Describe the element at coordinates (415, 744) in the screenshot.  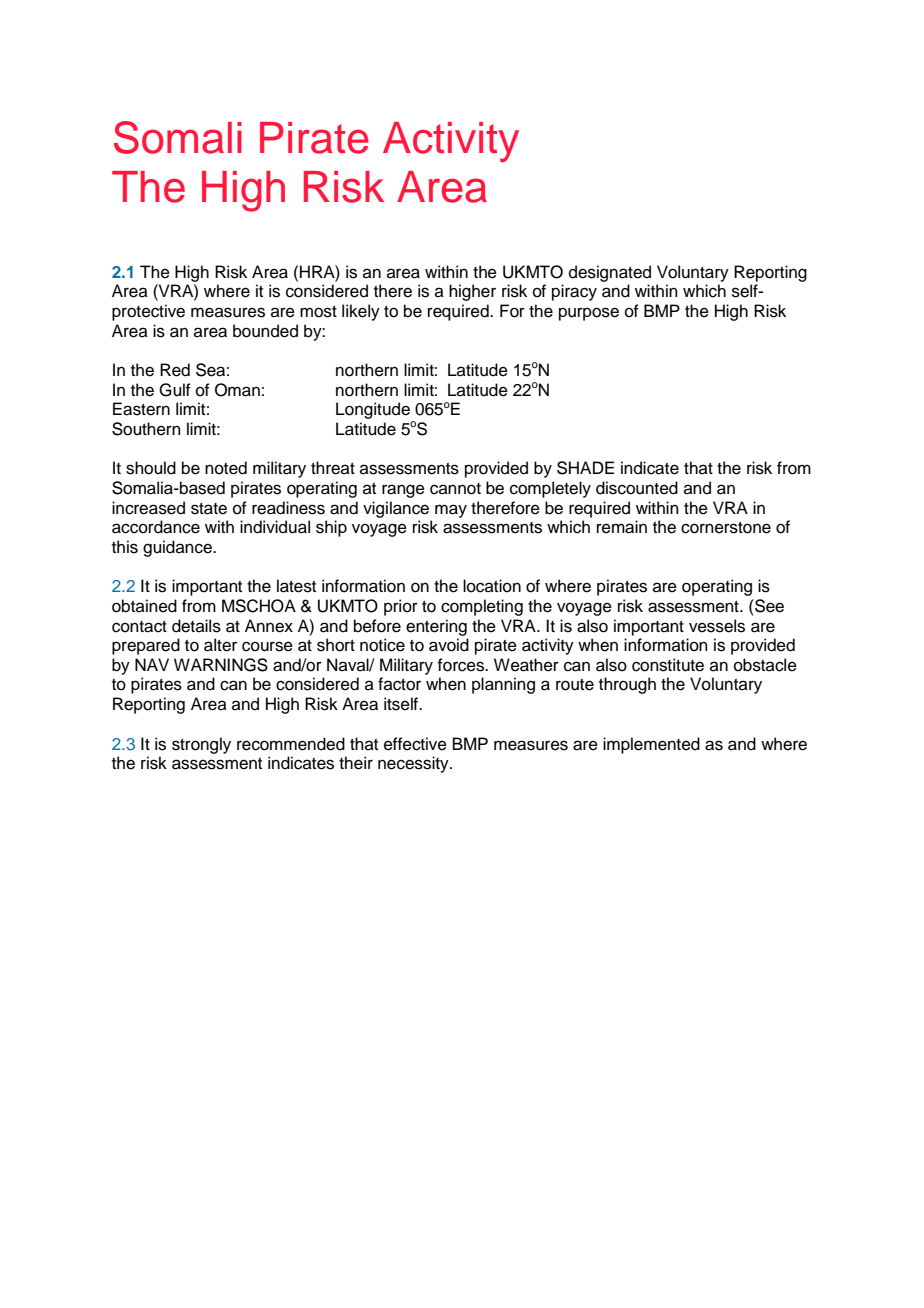
I see `effective` at that location.
